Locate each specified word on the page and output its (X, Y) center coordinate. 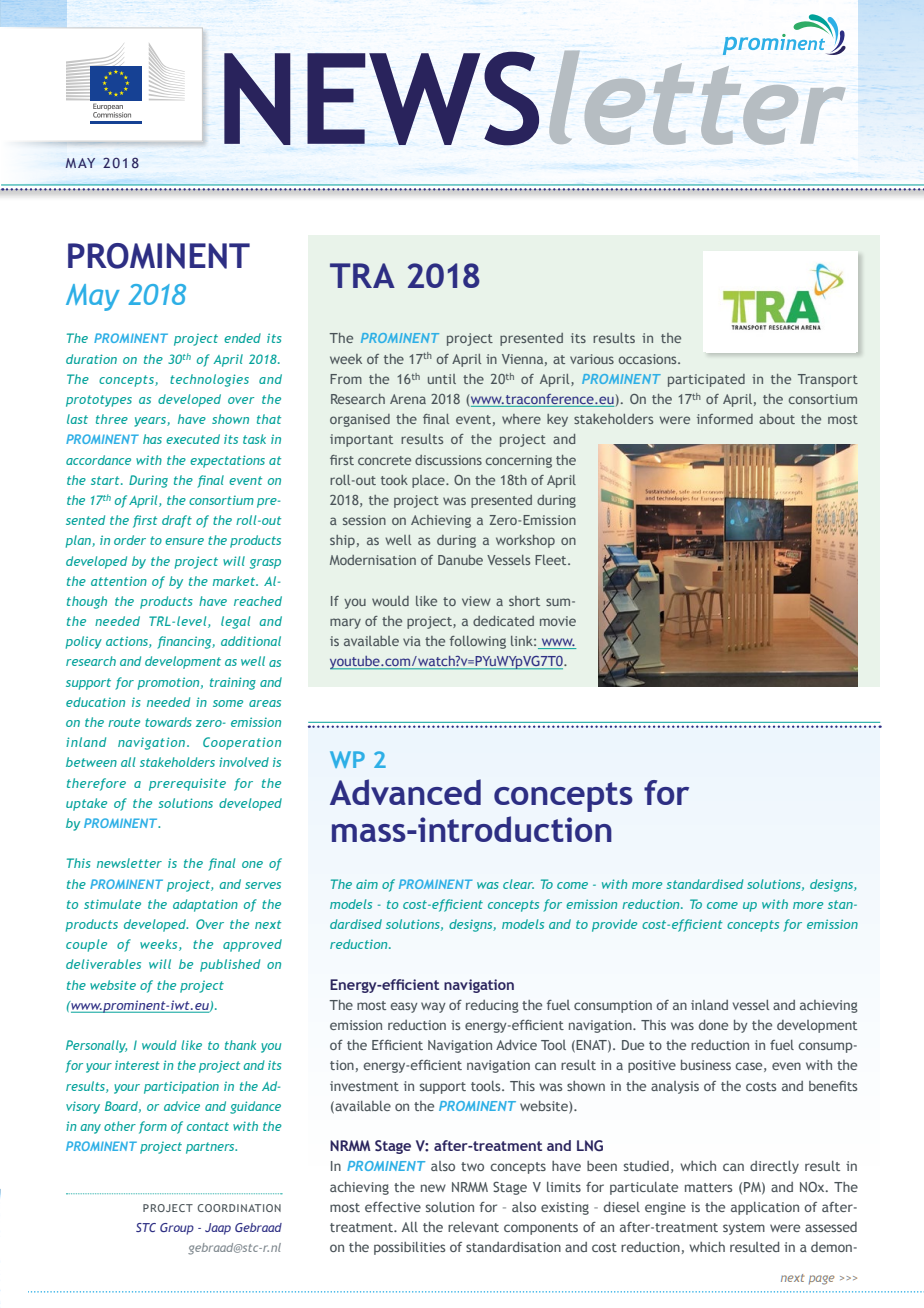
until (442, 379)
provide (614, 925)
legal (235, 622)
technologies (209, 380)
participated (706, 380)
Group (177, 1229)
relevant (473, 1227)
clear (518, 884)
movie (558, 621)
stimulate (112, 904)
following (478, 642)
